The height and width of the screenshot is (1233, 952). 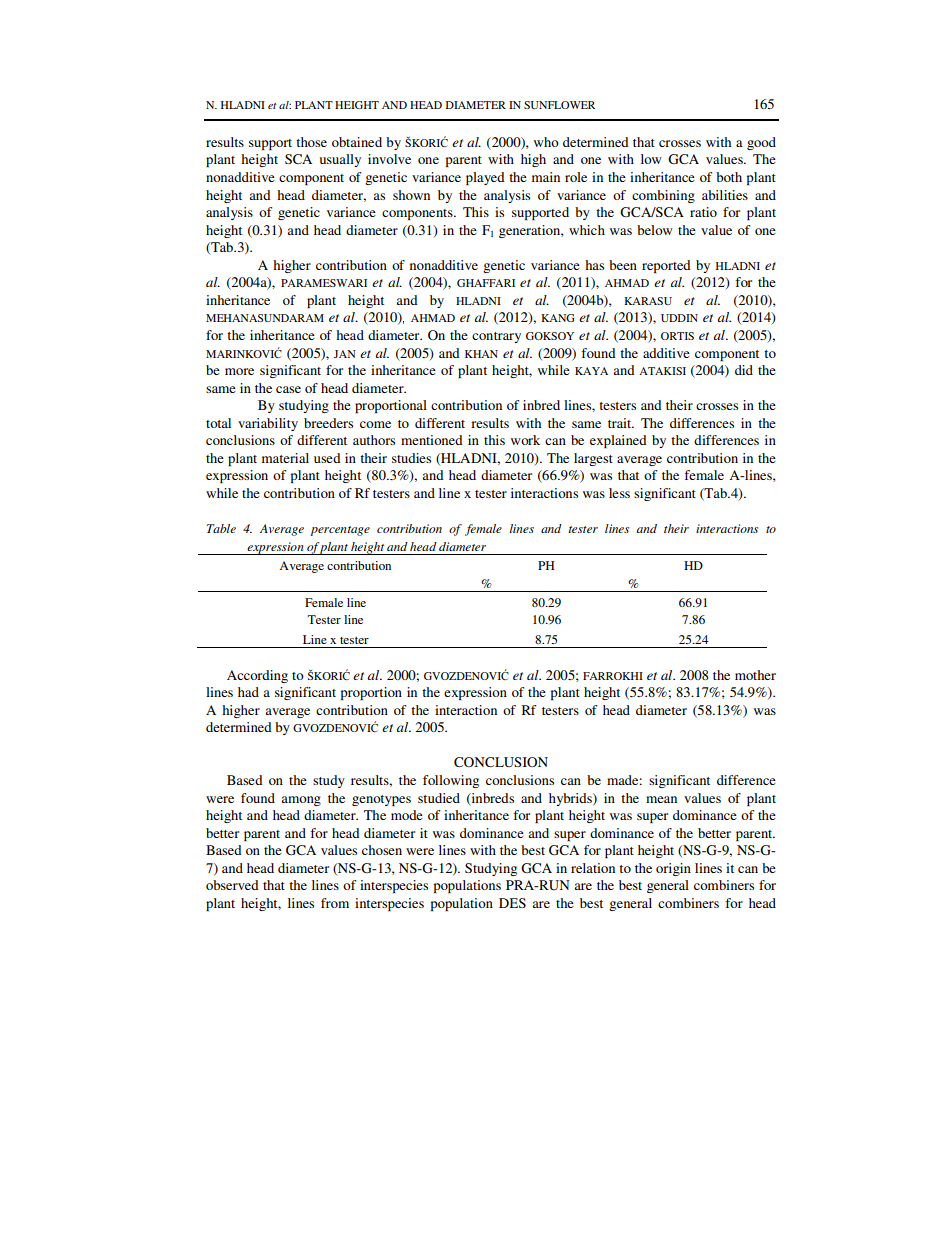 What do you see at coordinates (311, 142) in the screenshot?
I see `those` at bounding box center [311, 142].
